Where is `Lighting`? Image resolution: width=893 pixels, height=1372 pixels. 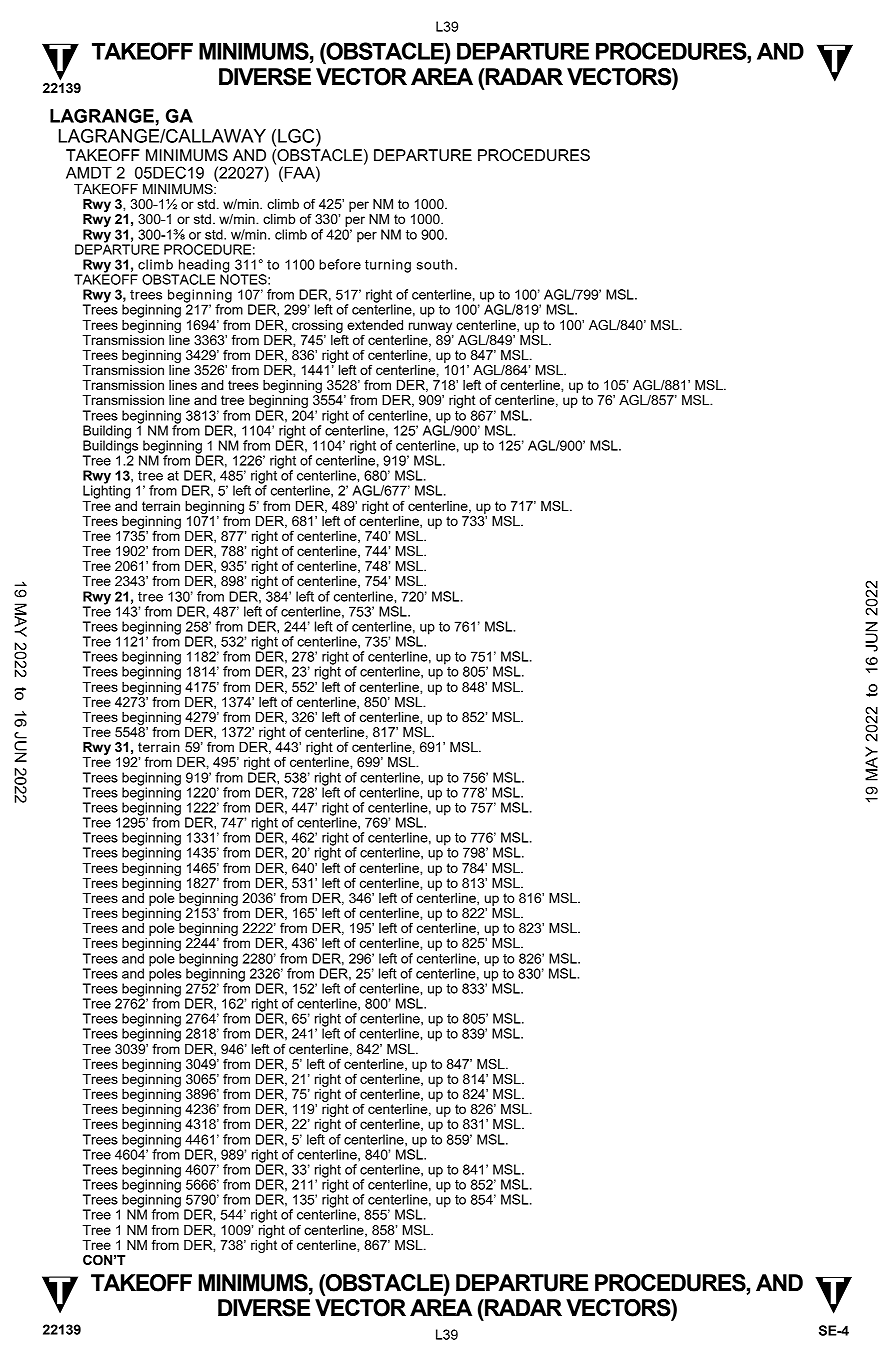
Lighting is located at coordinates (106, 491).
